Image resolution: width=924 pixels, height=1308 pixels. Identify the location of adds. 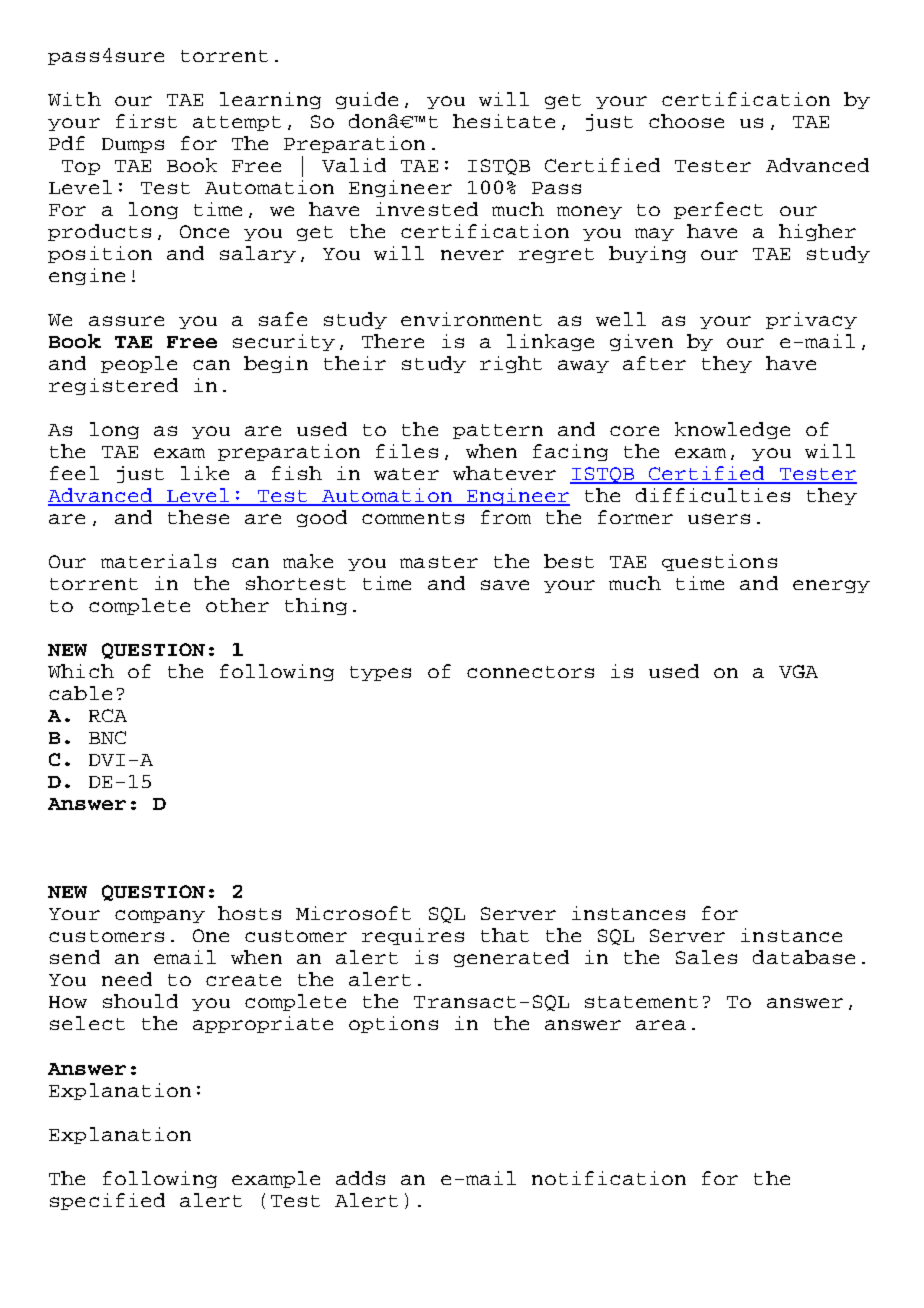
(360, 1178).
